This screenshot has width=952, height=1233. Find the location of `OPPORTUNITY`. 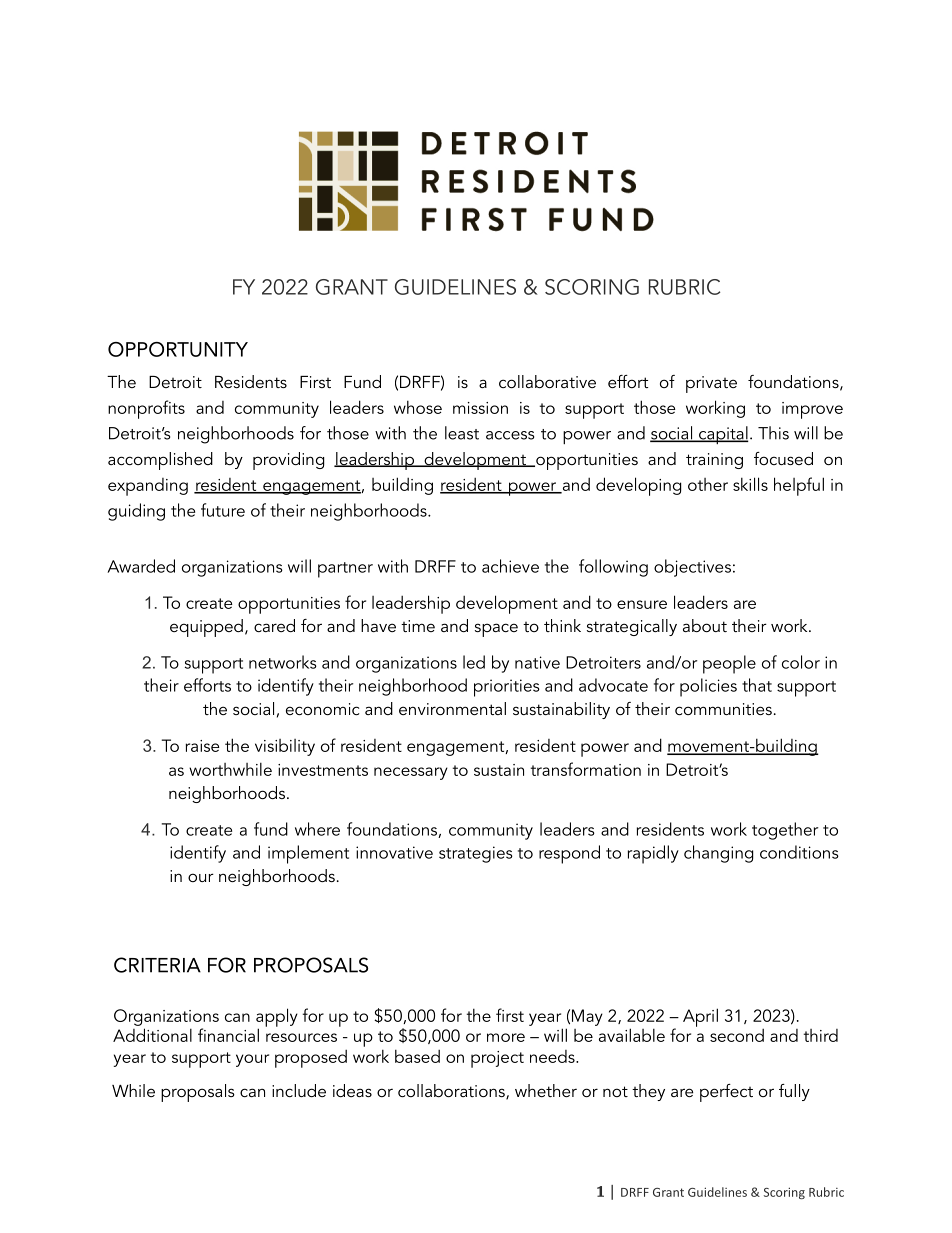

OPPORTUNITY is located at coordinates (178, 349).
